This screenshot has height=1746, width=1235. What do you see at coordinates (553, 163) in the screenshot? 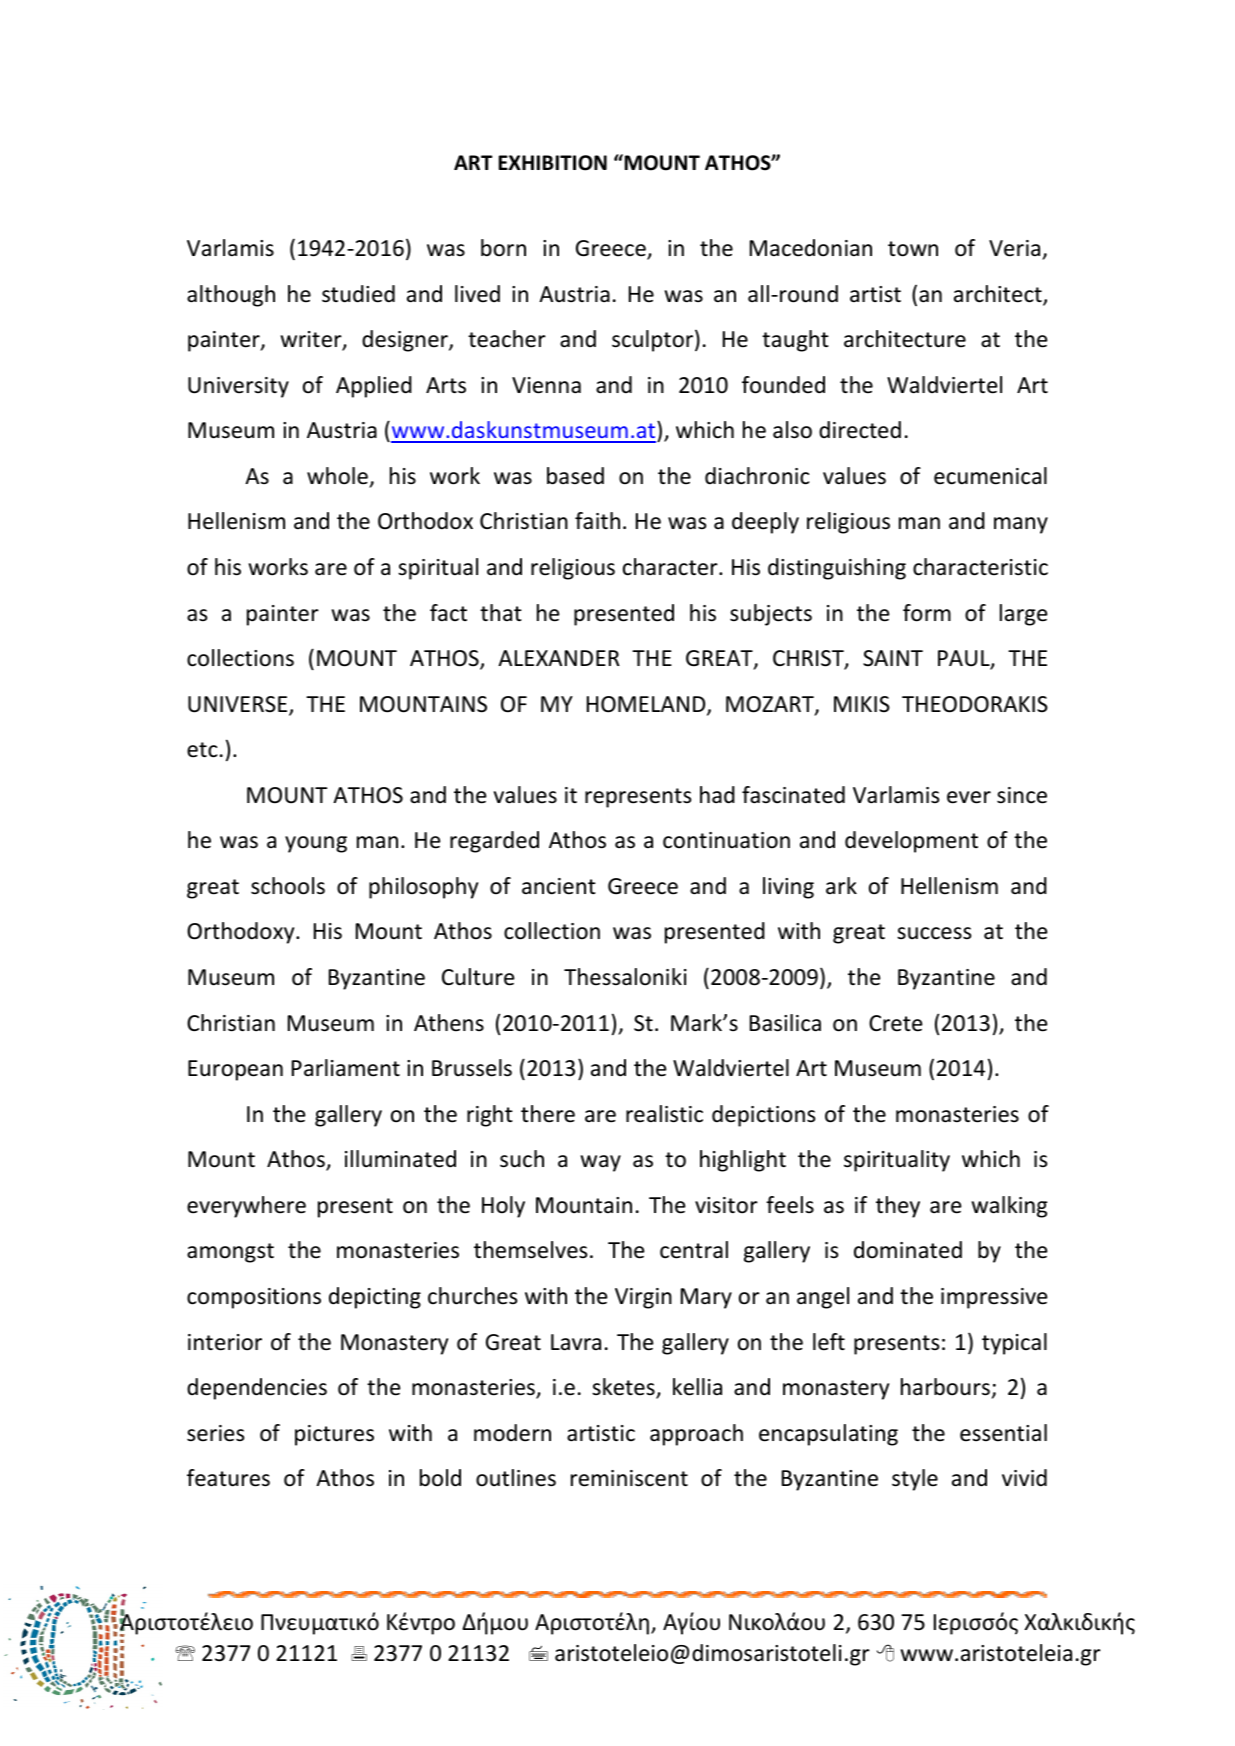
I see `EXHIBITION` at bounding box center [553, 163].
